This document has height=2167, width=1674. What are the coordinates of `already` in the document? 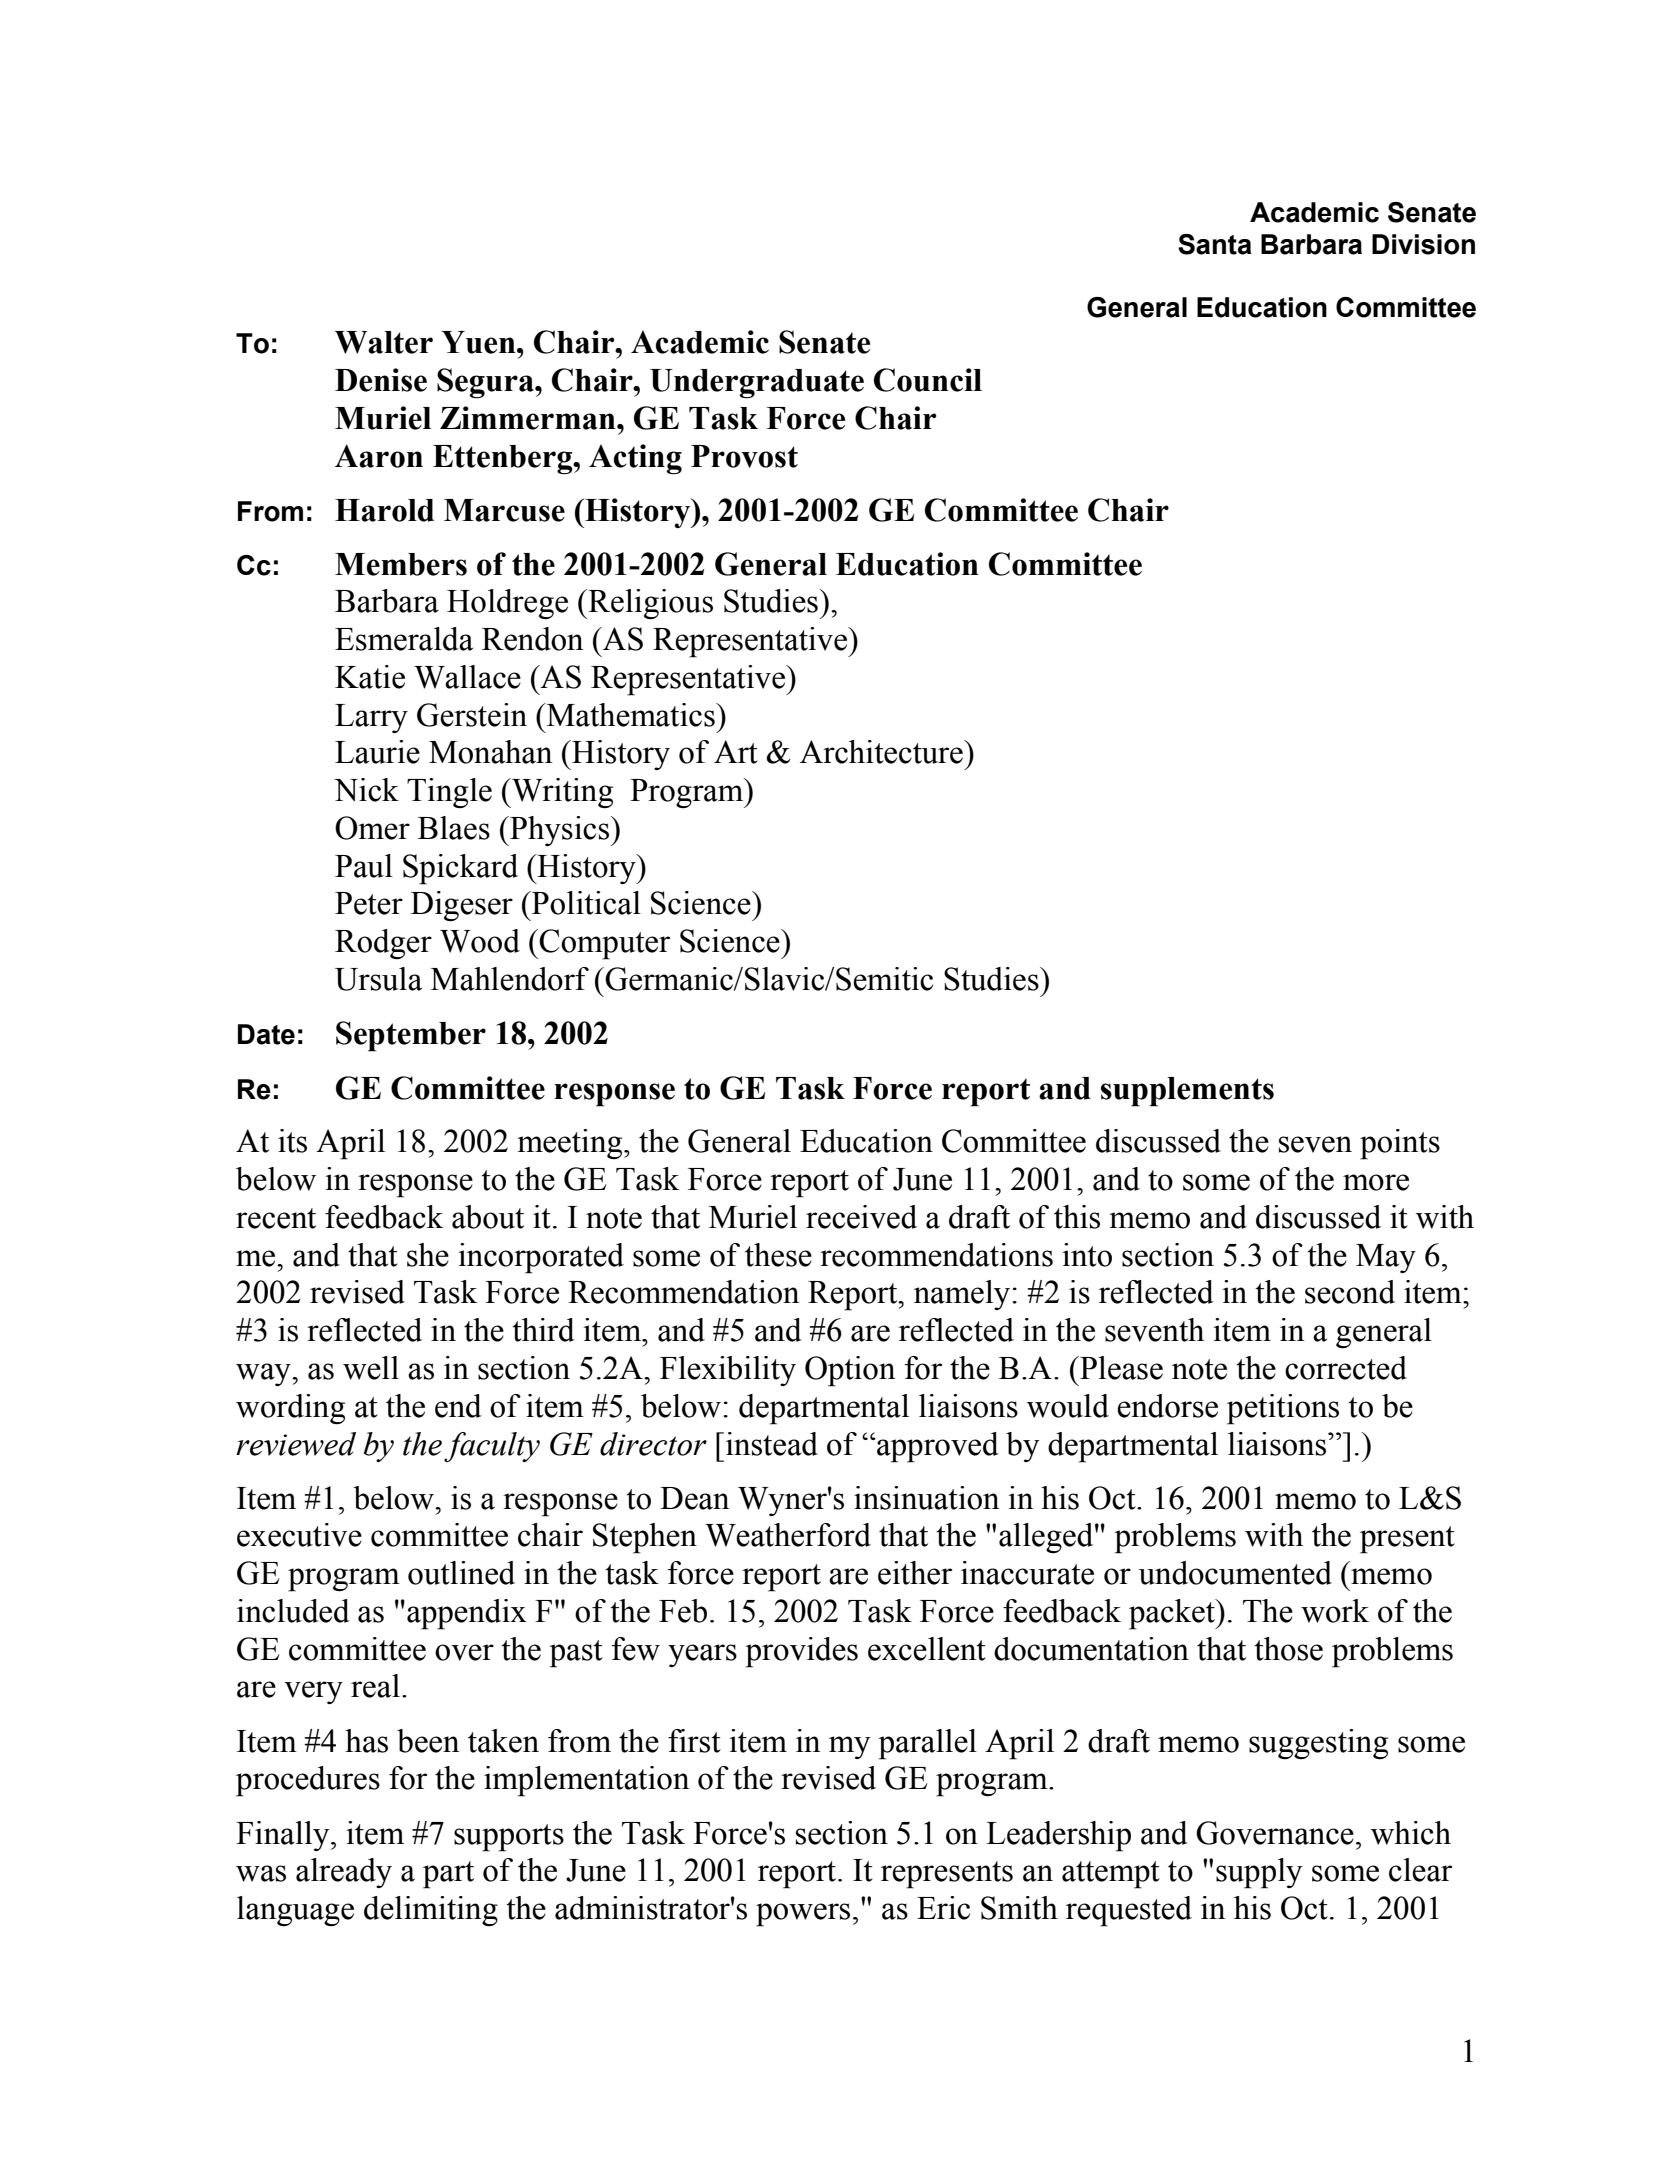 It's located at (344, 1873).
